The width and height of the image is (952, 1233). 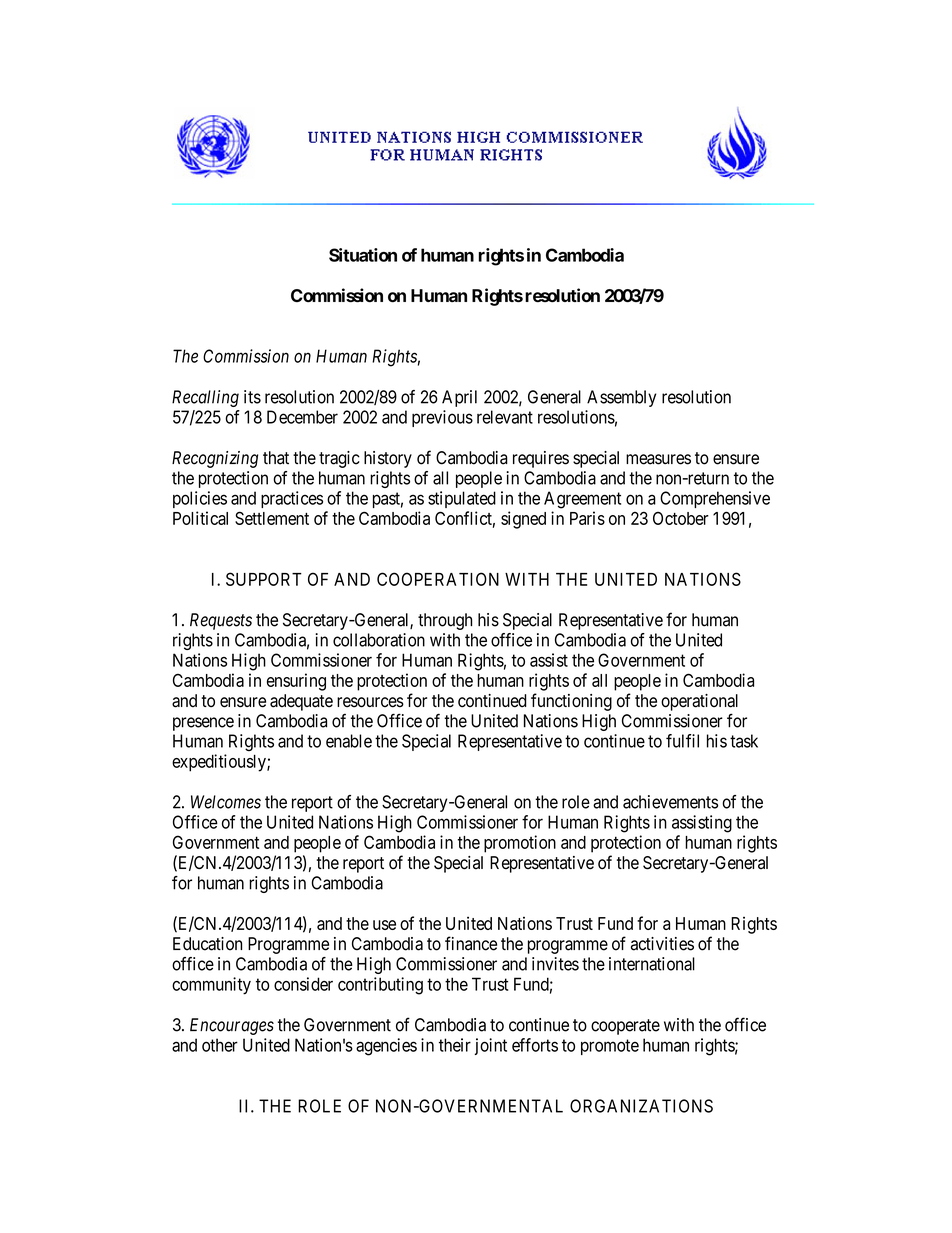 I want to click on previous, so click(x=442, y=418).
